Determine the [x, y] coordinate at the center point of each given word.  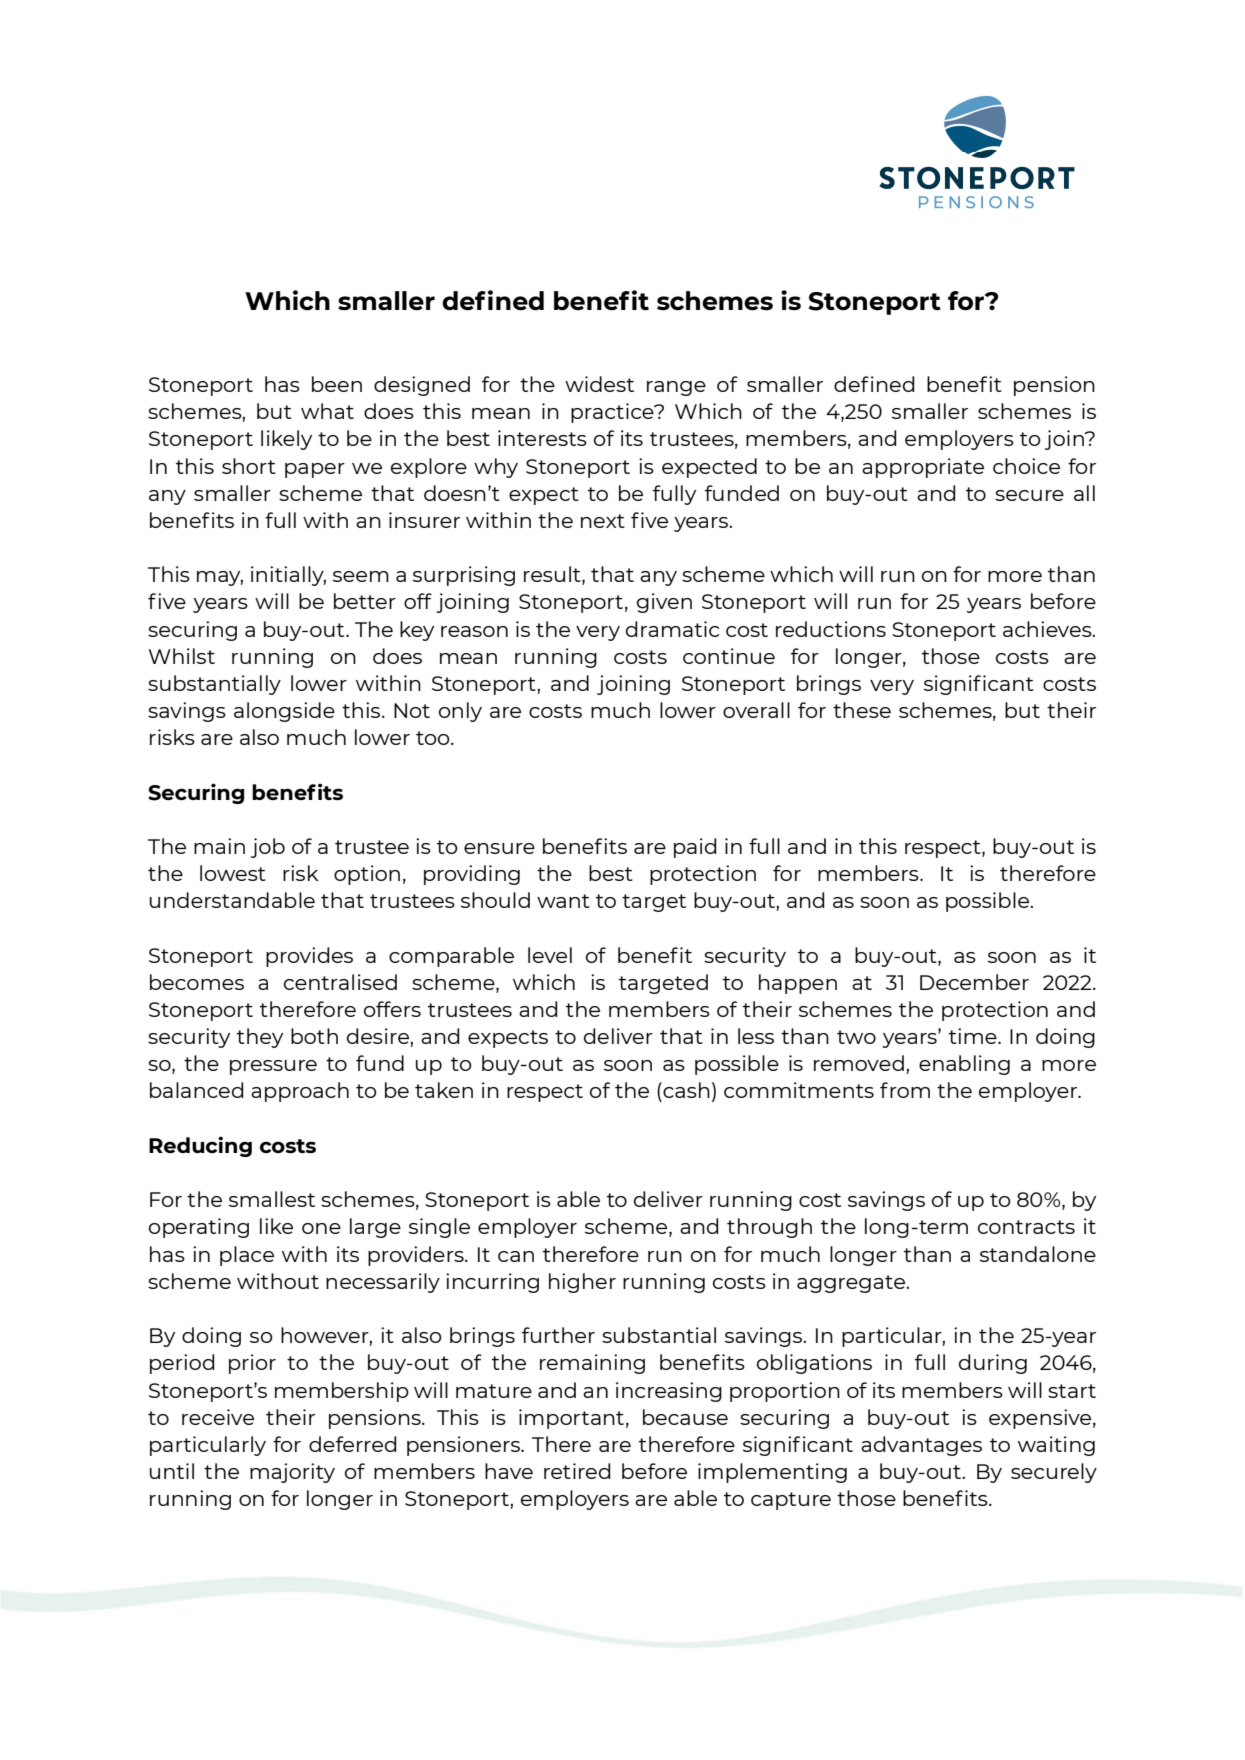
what [327, 411]
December [974, 982]
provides [309, 957]
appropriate [923, 468]
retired [577, 1471]
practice [613, 413]
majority [292, 1473]
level [550, 955]
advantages [921, 1446]
